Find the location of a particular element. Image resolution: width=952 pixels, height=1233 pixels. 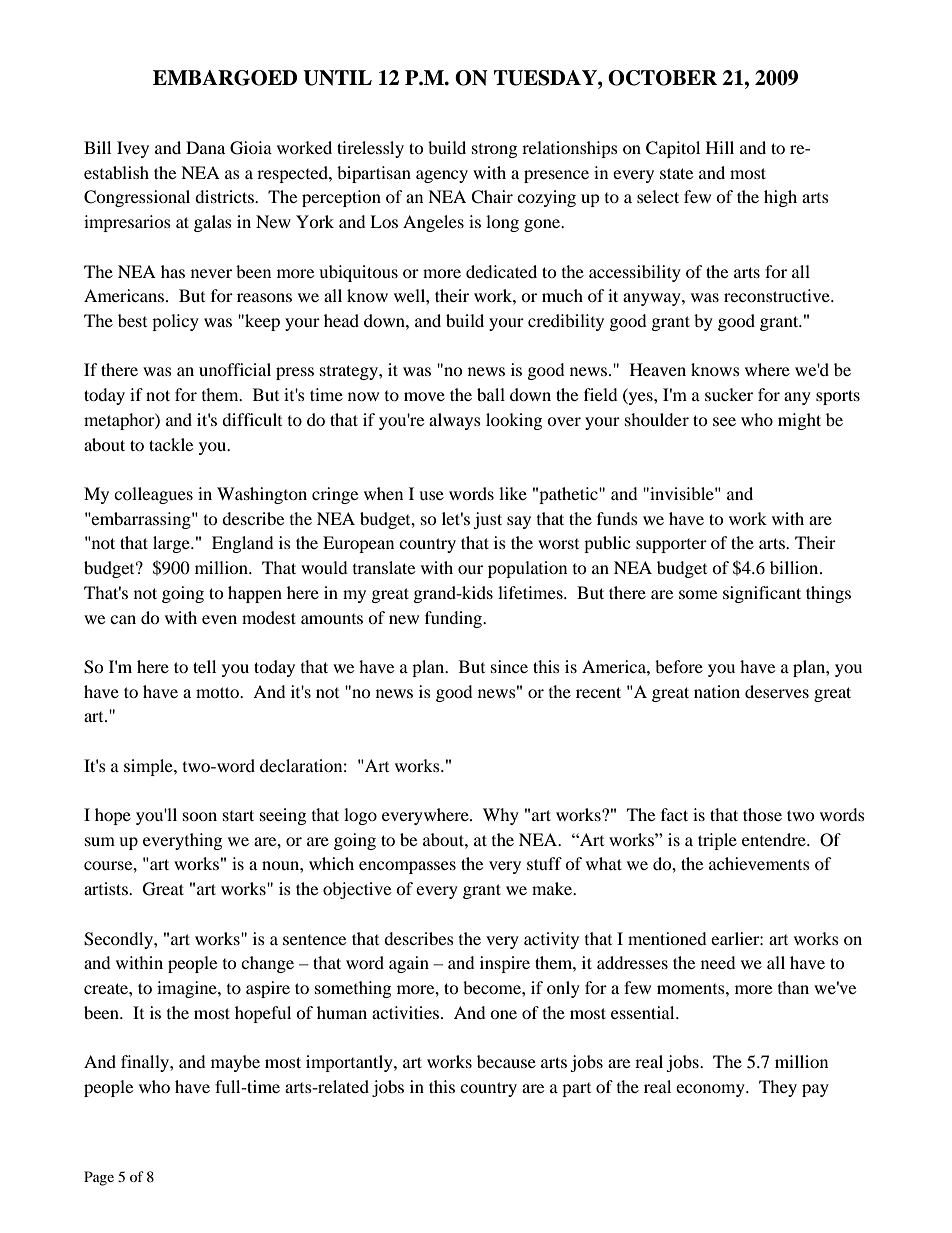

unofficial is located at coordinates (235, 369).
